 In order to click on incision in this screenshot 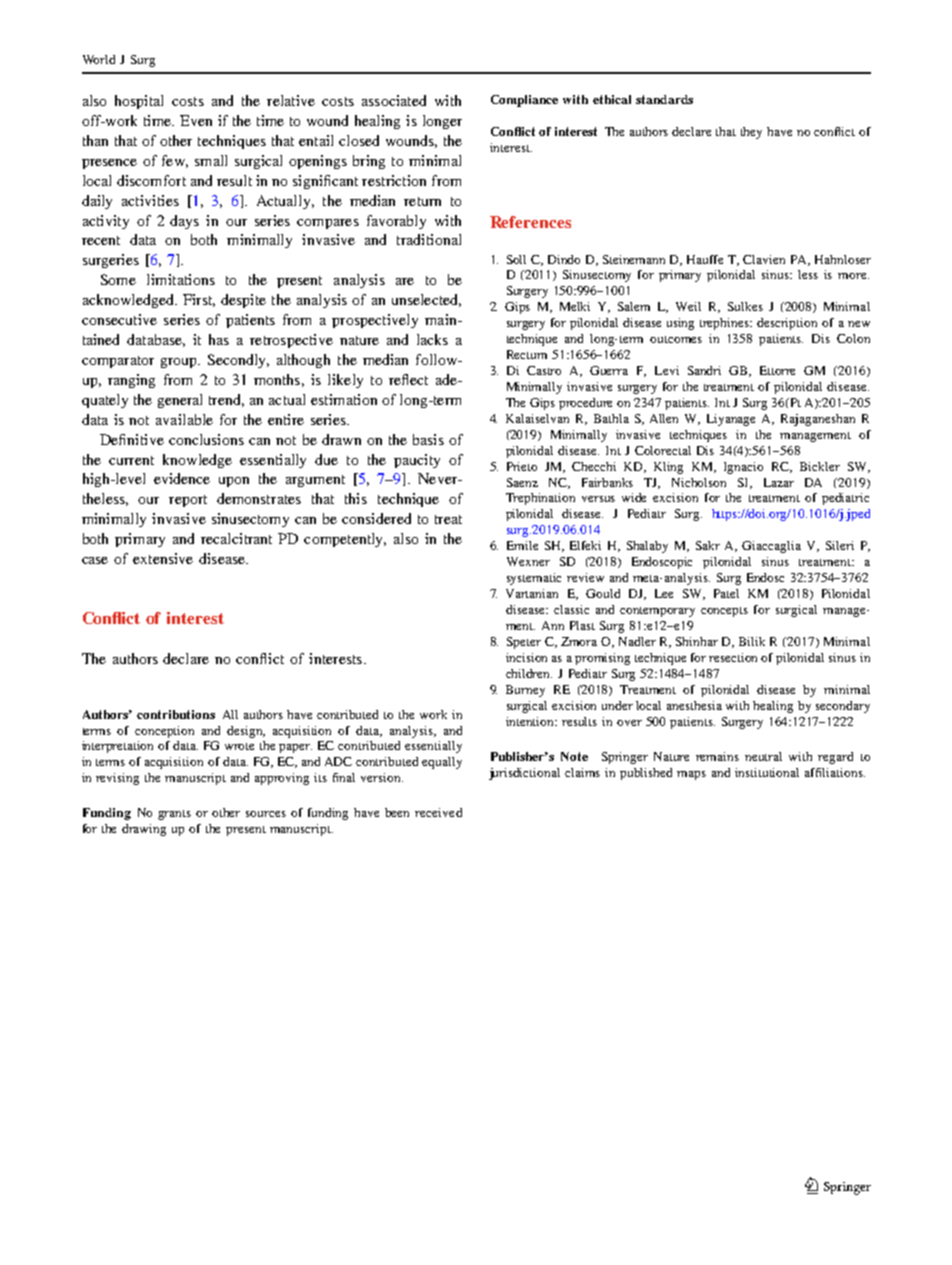, I will do `click(526, 657)`.
